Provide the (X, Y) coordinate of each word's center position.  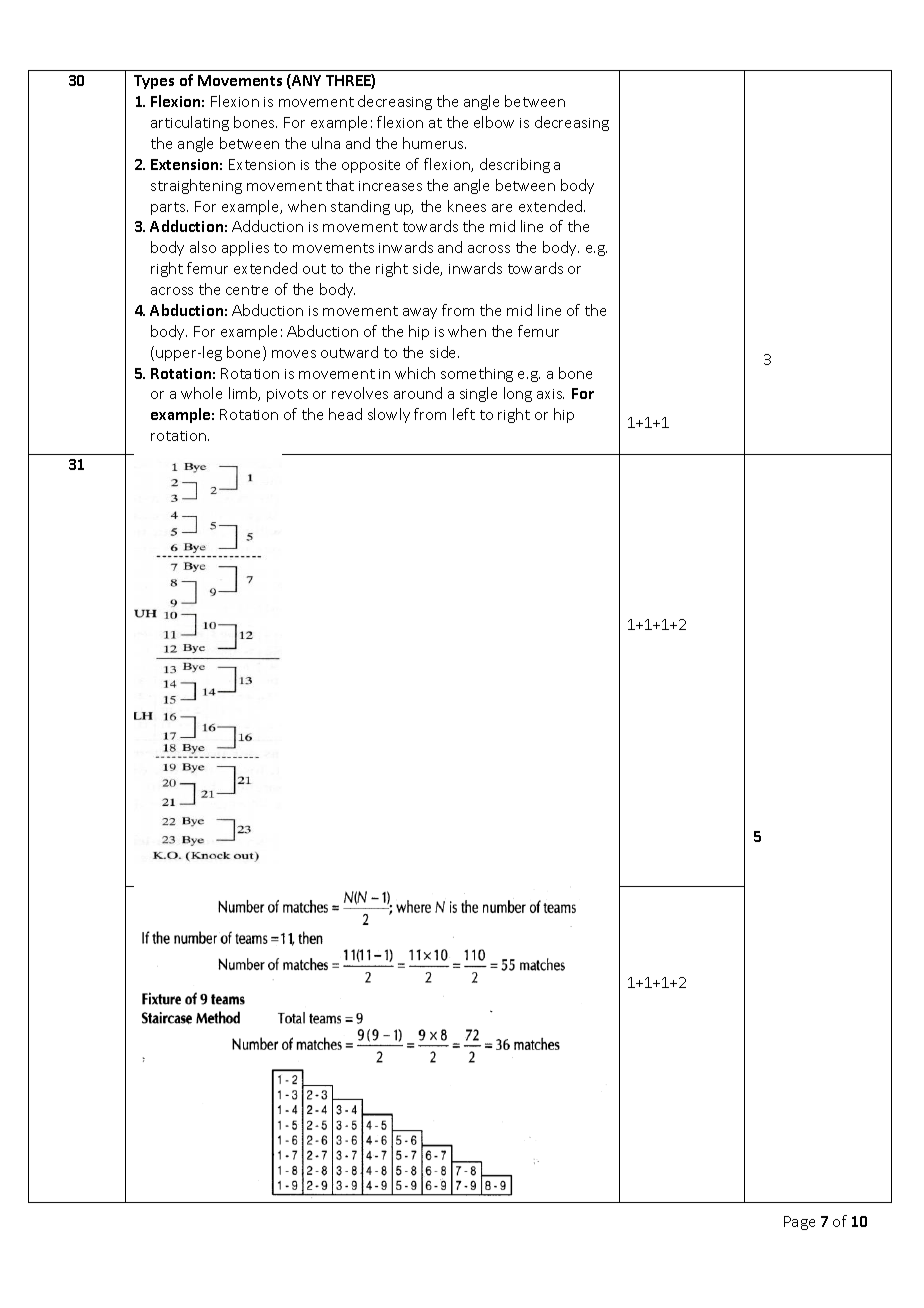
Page (799, 1223)
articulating (190, 123)
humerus (434, 143)
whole (201, 393)
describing (515, 165)
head (345, 414)
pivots (287, 395)
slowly (389, 415)
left (464, 414)
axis (550, 394)
